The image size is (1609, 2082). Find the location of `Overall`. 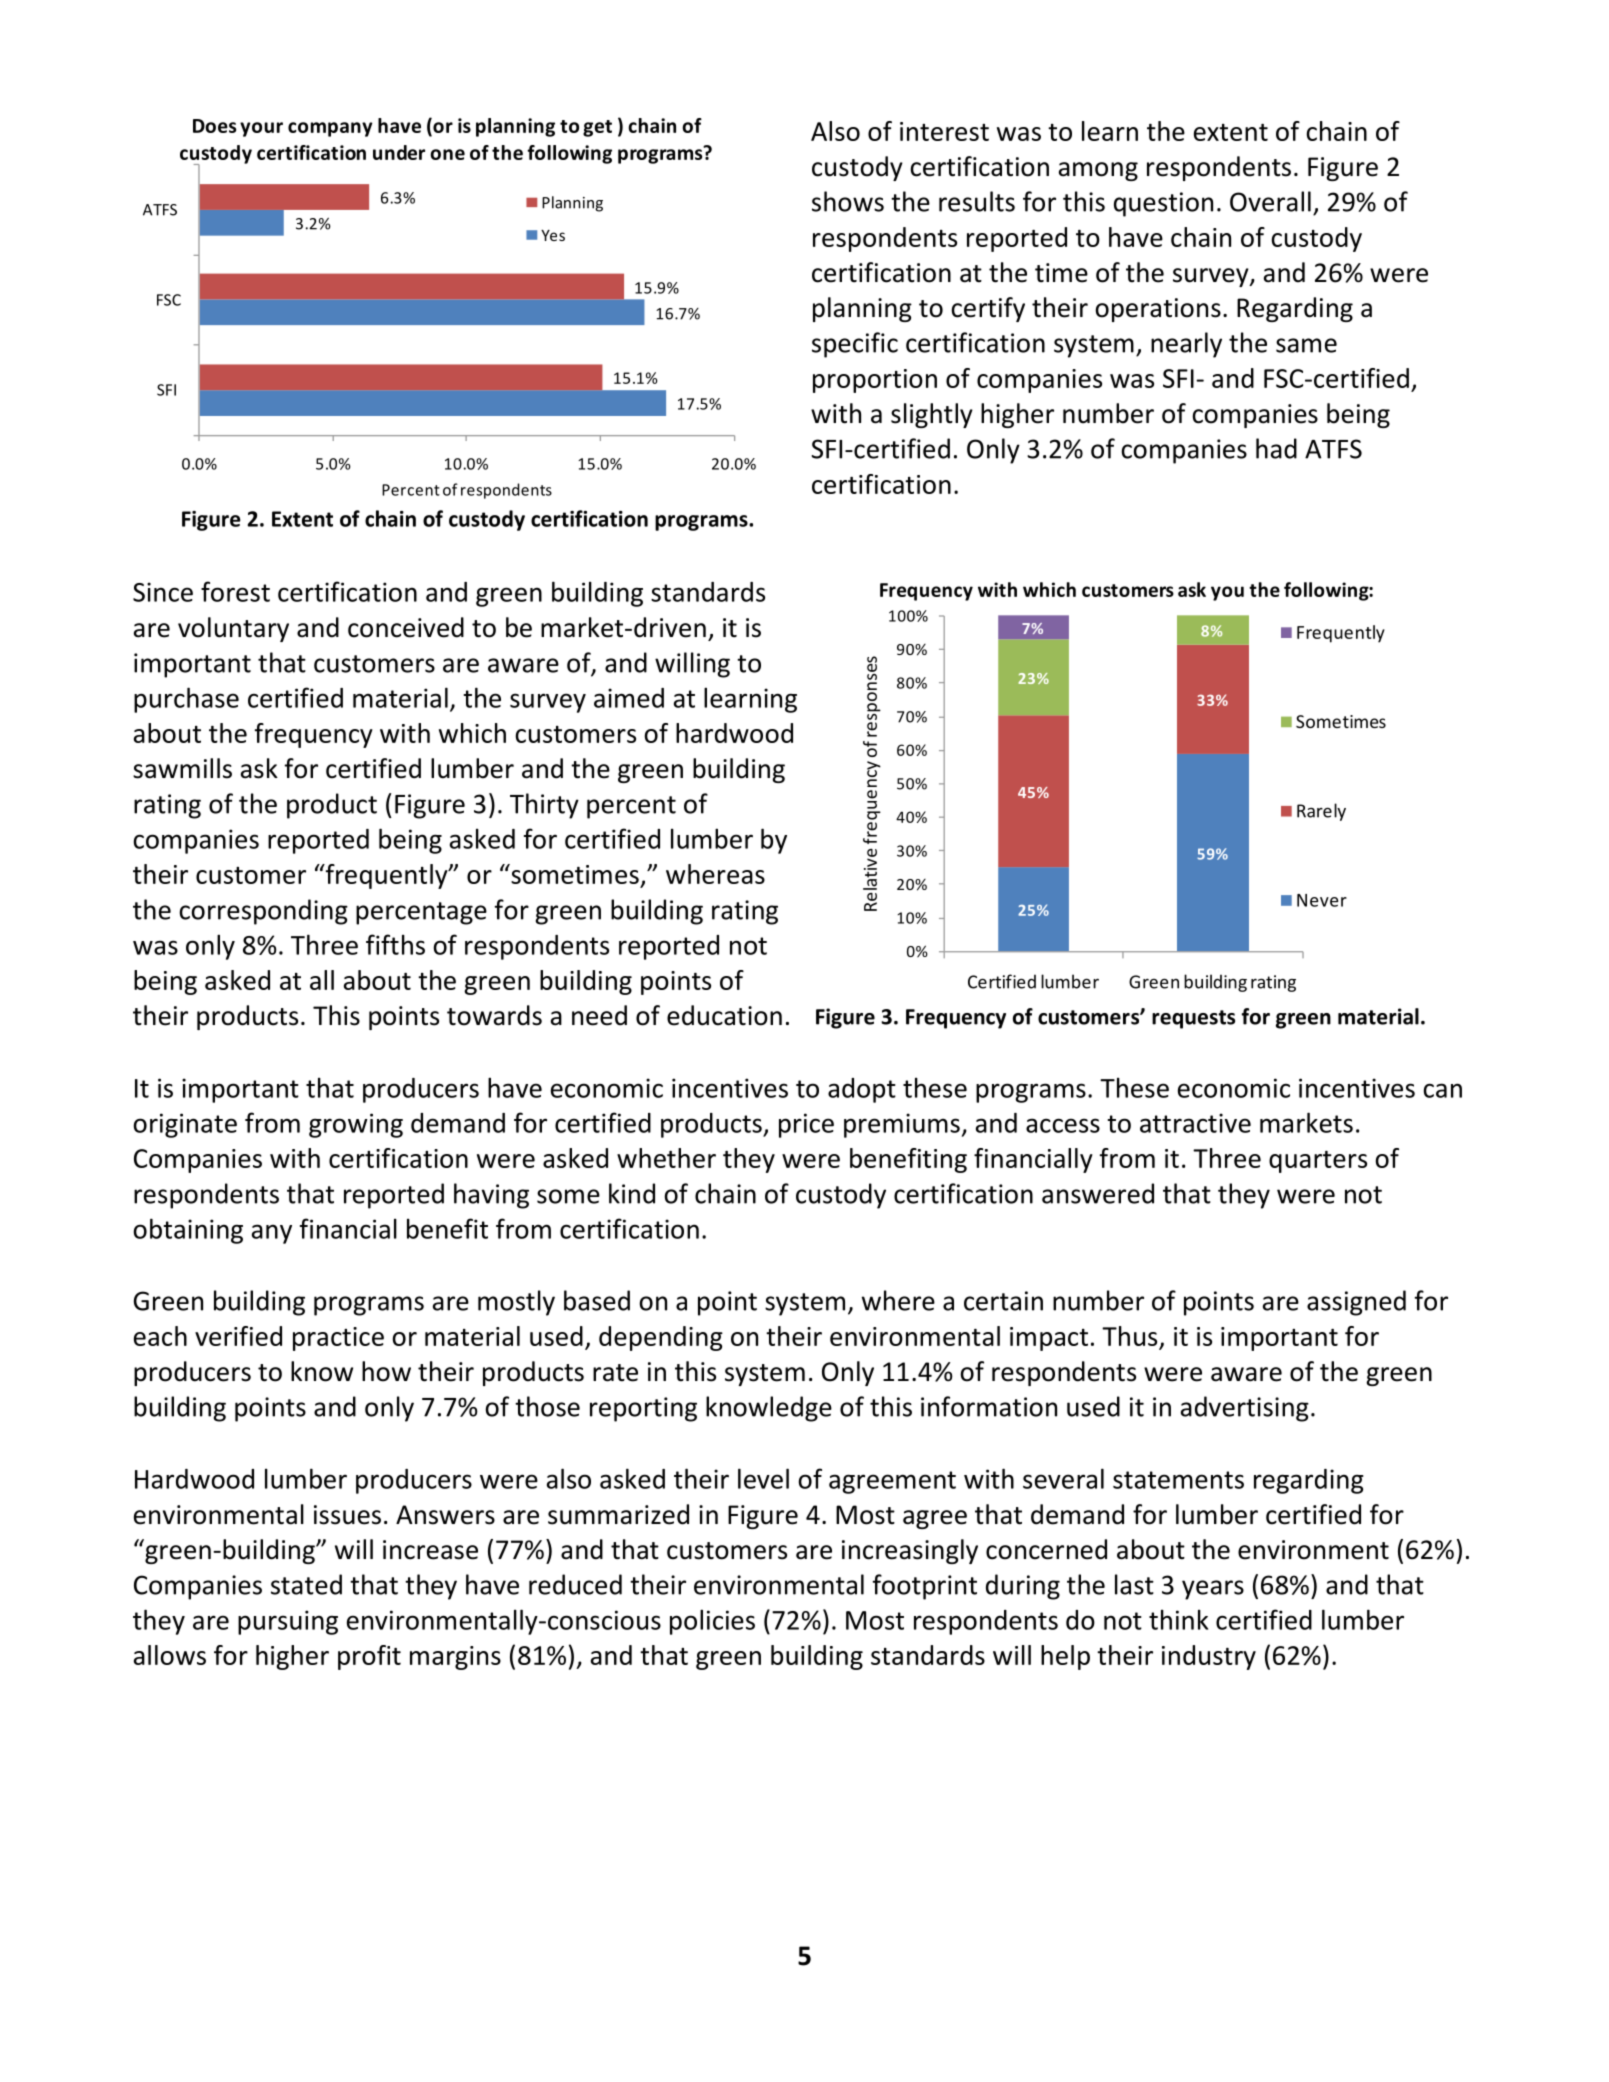

Overall is located at coordinates (1270, 201).
